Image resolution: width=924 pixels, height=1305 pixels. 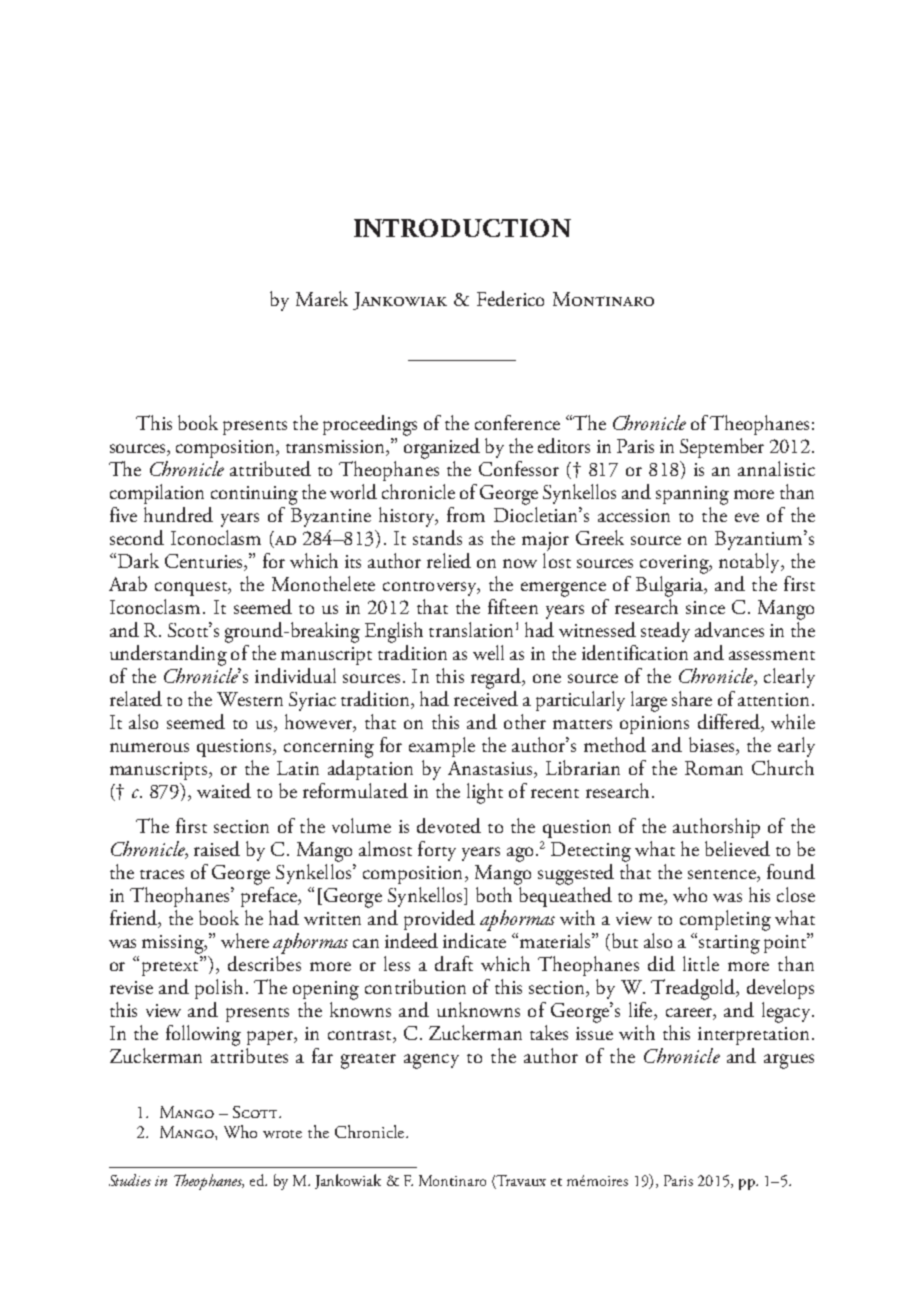 What do you see at coordinates (250, 699) in the document?
I see `Western` at bounding box center [250, 699].
